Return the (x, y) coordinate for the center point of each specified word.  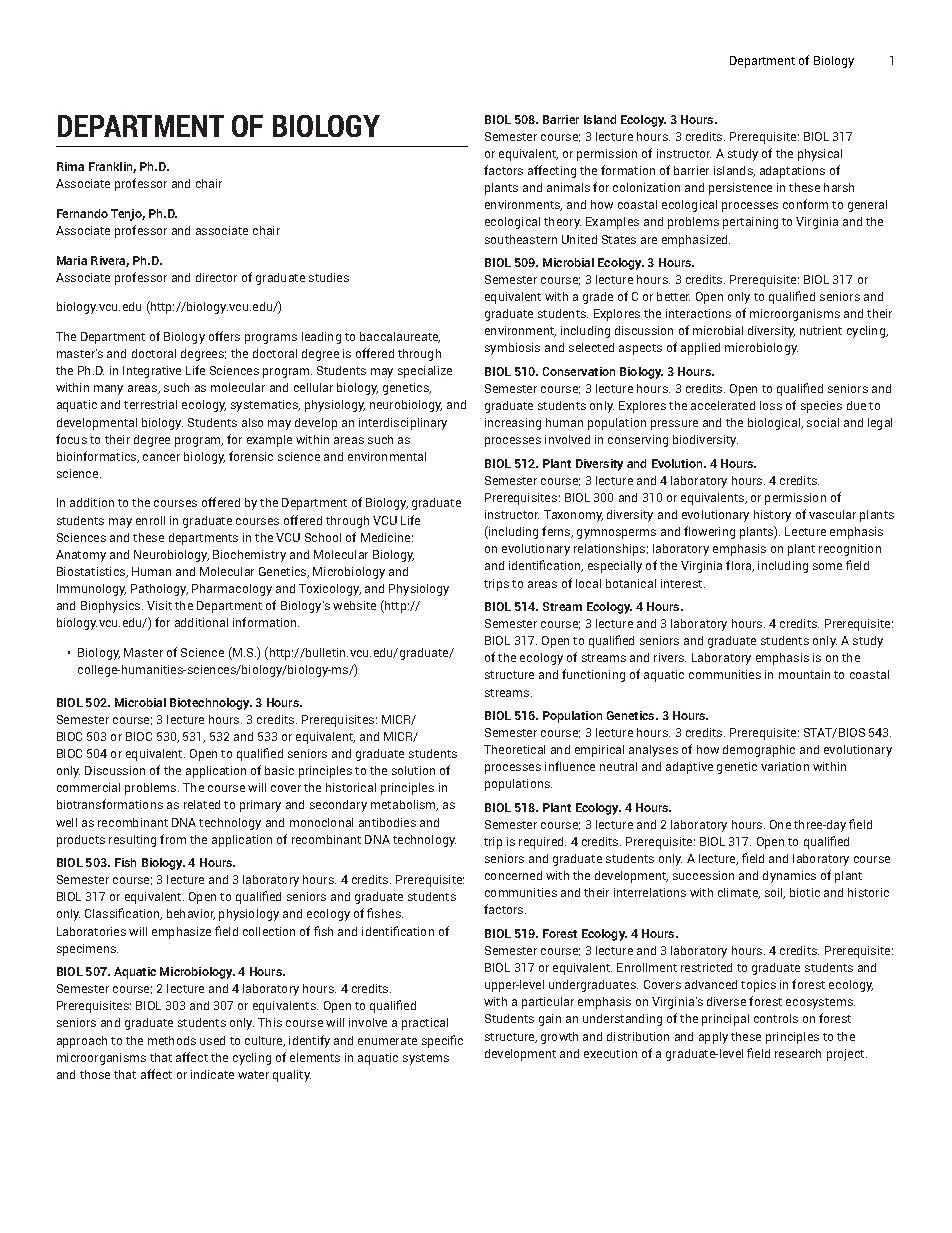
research (798, 1053)
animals (568, 187)
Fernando (82, 213)
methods (172, 1040)
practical (425, 1024)
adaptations (792, 172)
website (354, 605)
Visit (159, 605)
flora (740, 566)
